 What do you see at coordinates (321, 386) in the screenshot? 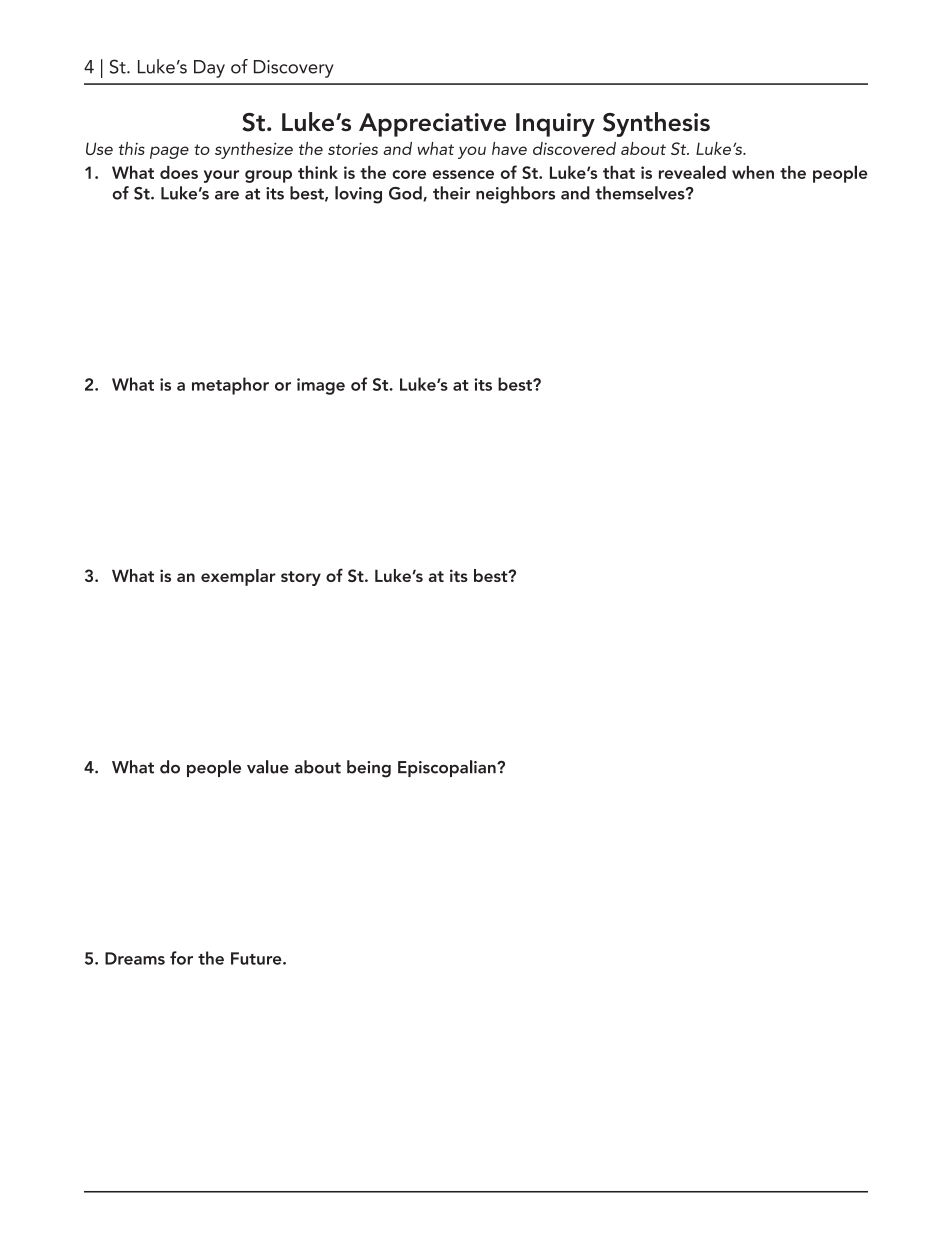
I see `image` at bounding box center [321, 386].
